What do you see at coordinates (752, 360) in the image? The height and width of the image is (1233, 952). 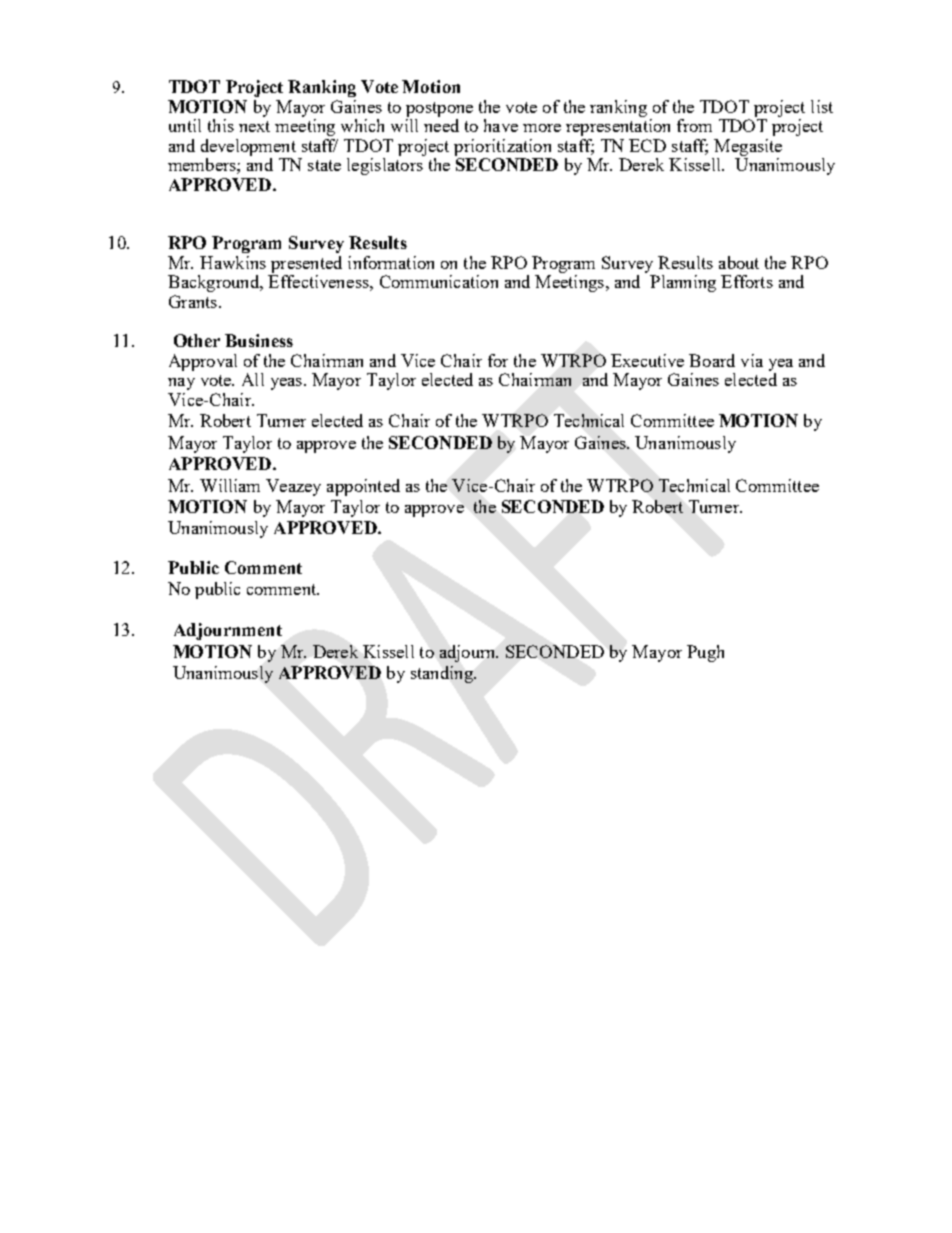 I see `via` at bounding box center [752, 360].
